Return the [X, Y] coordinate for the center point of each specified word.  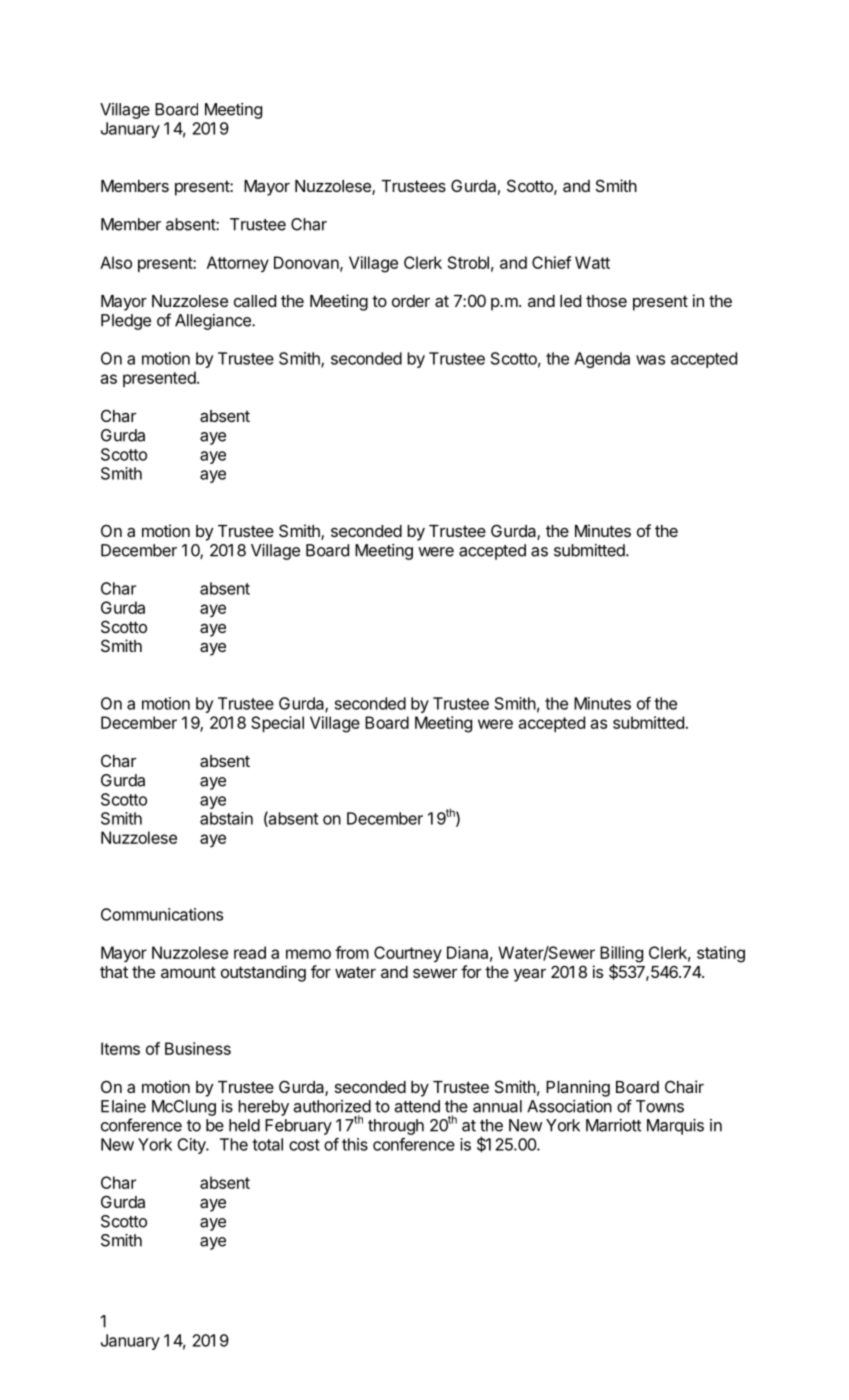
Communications [162, 914]
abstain [226, 818]
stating [721, 954]
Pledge [126, 322]
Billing [621, 955]
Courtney [408, 954]
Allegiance [214, 322]
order [411, 301]
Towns [660, 1106]
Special [277, 724]
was [650, 360]
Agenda [602, 360]
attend [417, 1106]
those [606, 301]
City [192, 1146]
